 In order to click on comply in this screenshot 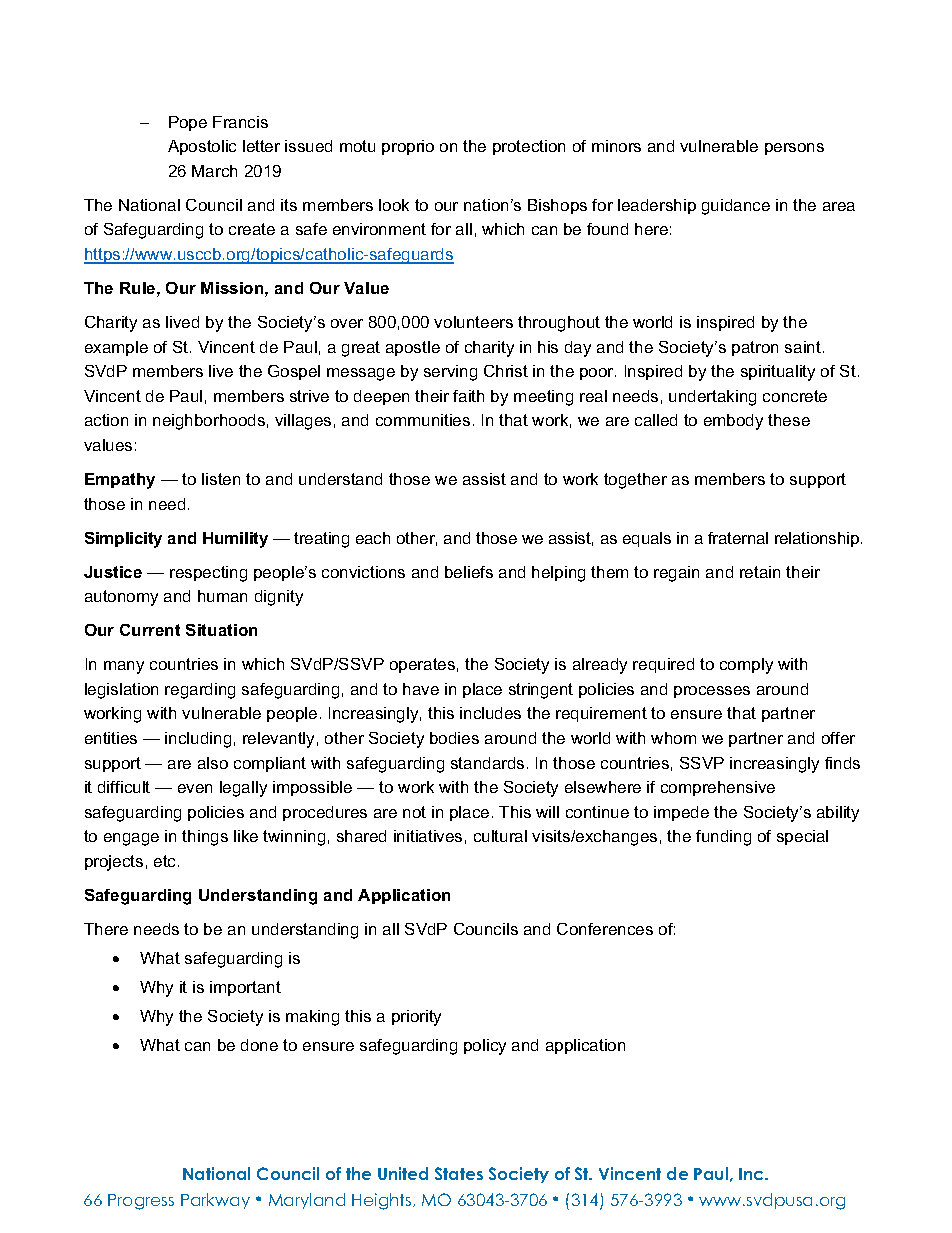, I will do `click(746, 666)`.
